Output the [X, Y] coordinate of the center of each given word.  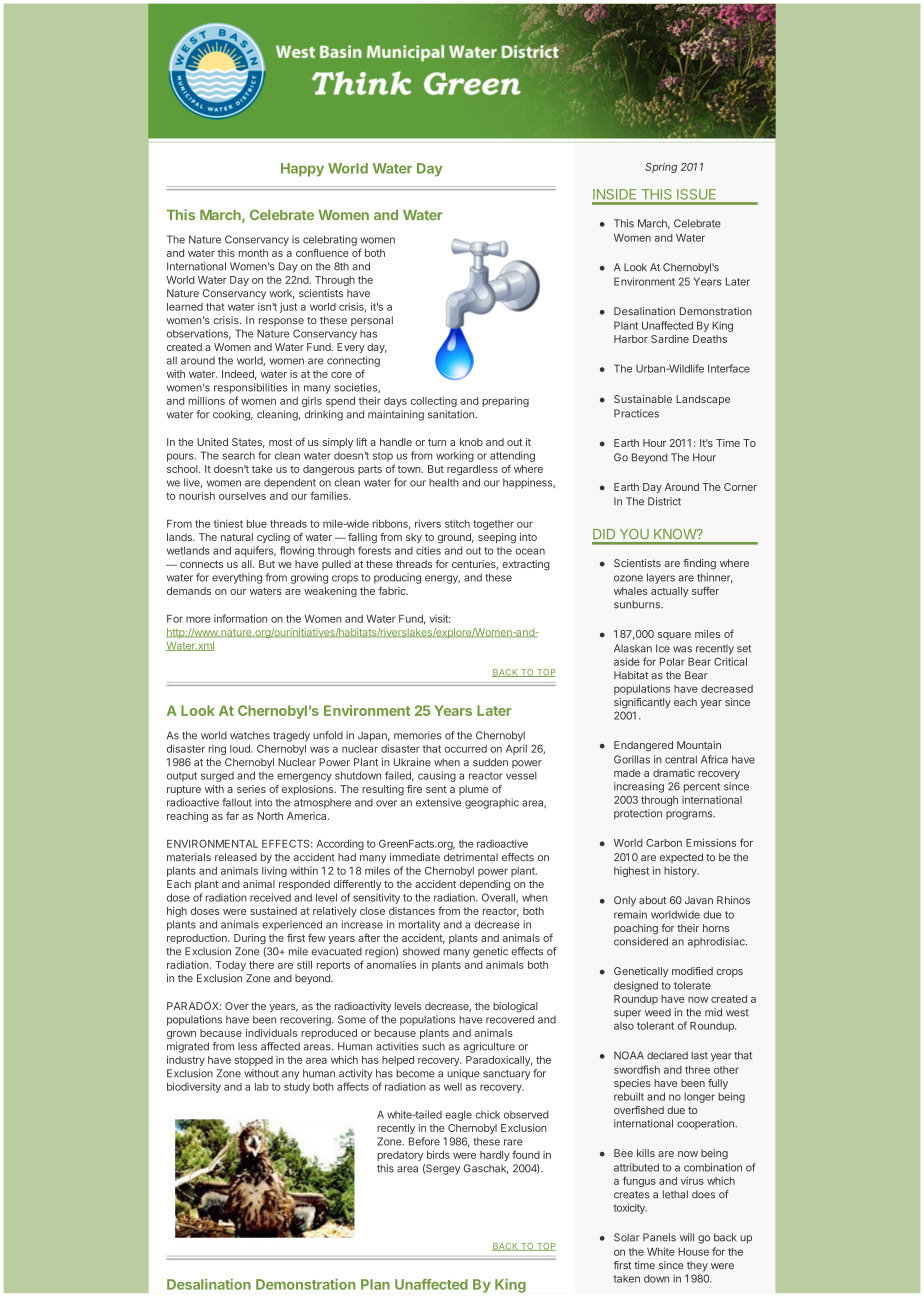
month [253, 253]
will [687, 1237]
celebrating [330, 240]
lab [262, 1087]
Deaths [710, 339]
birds [438, 1155]
